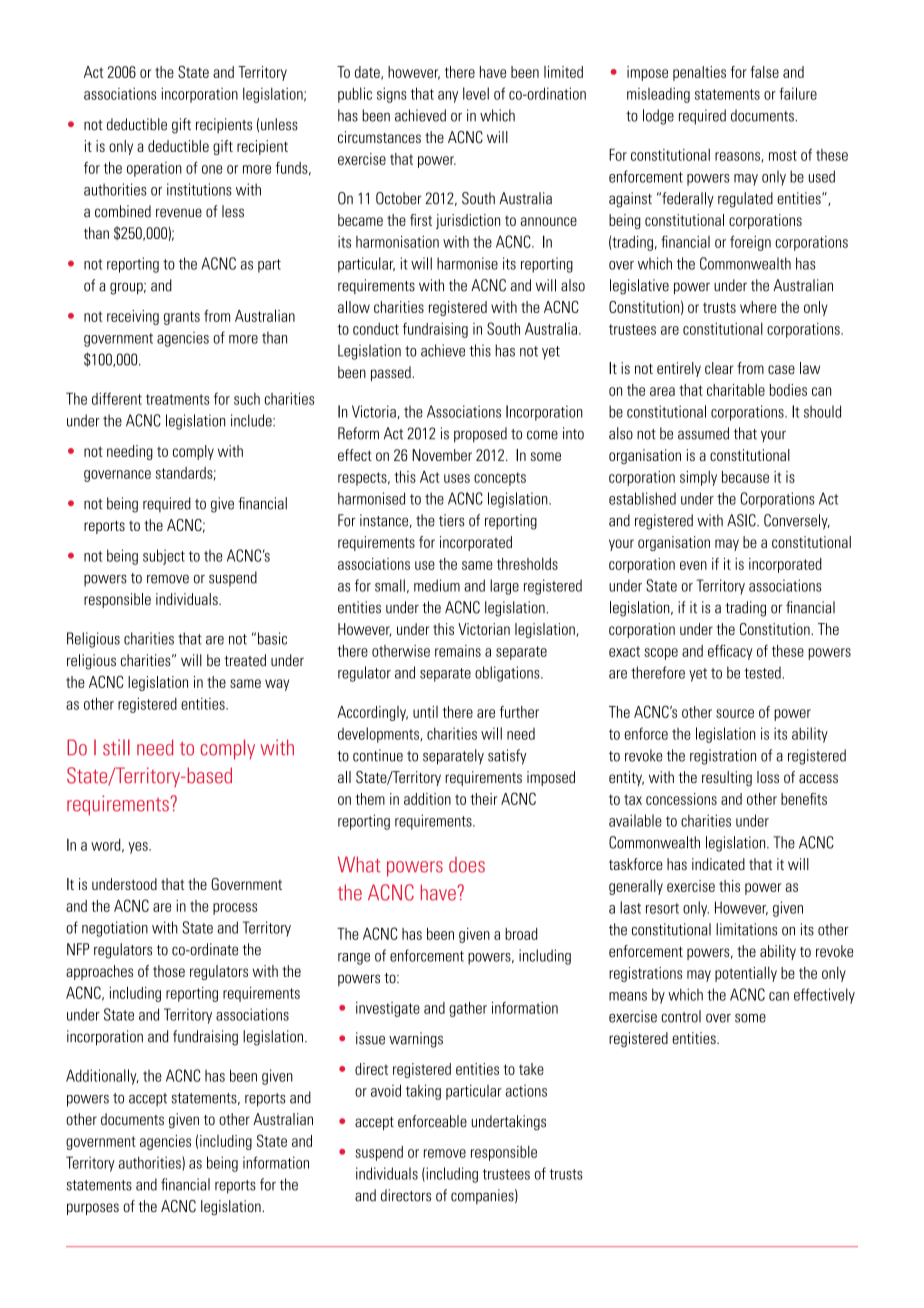 The image size is (924, 1308). What do you see at coordinates (93, 1209) in the screenshot?
I see `purposes` at bounding box center [93, 1209].
